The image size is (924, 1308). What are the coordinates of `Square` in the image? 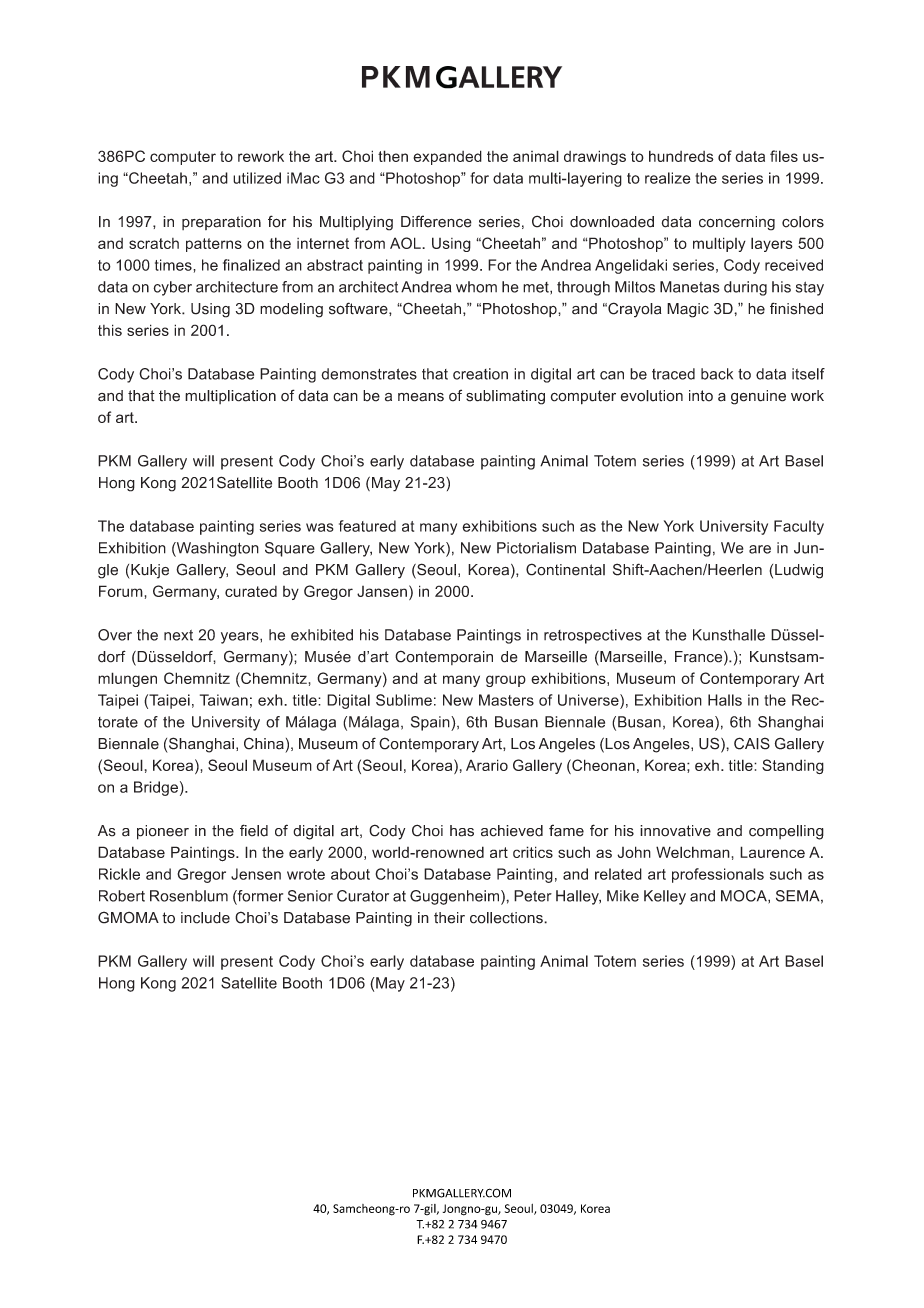 It's located at (290, 549).
